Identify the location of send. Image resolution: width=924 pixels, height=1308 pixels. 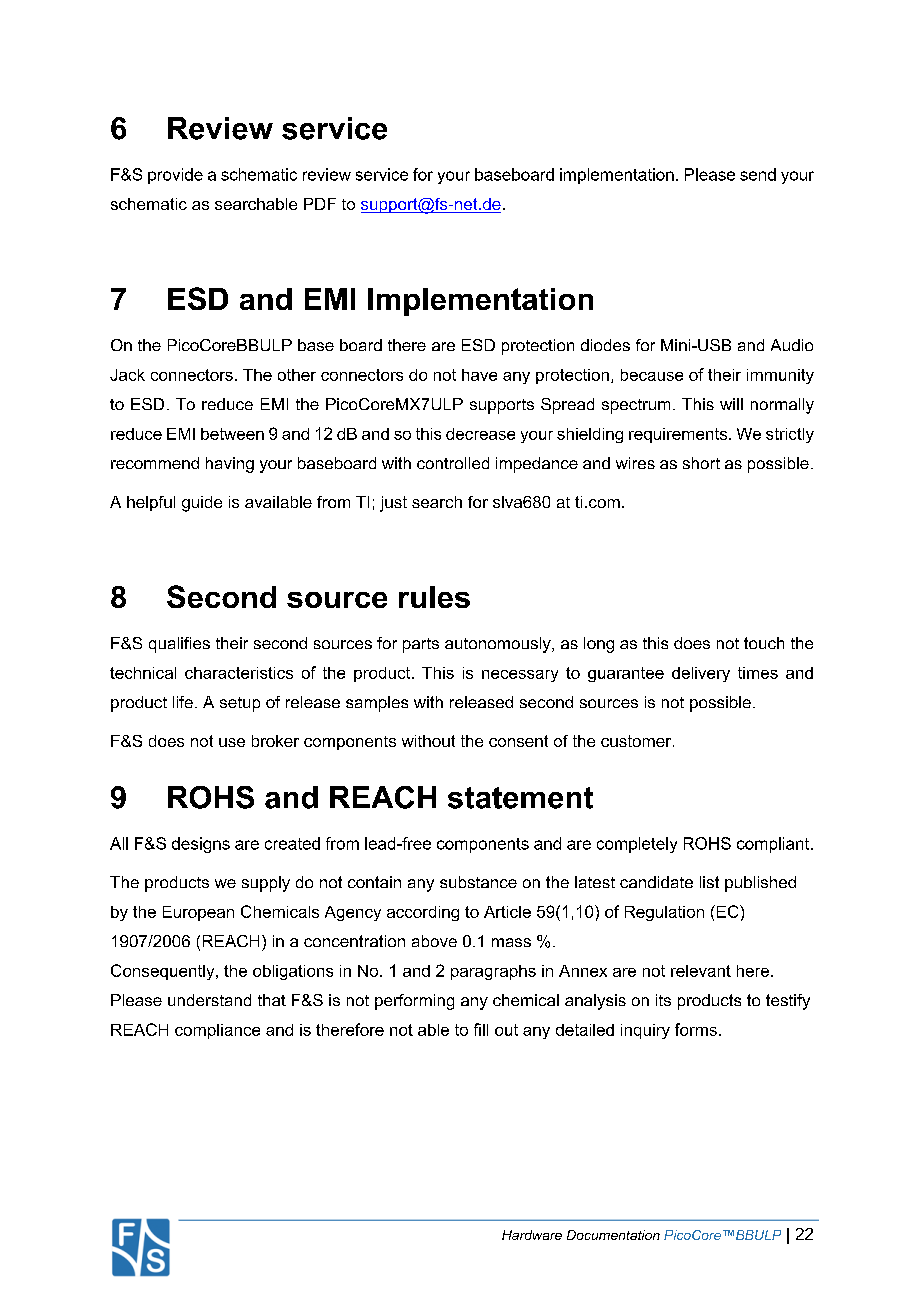
(758, 174).
